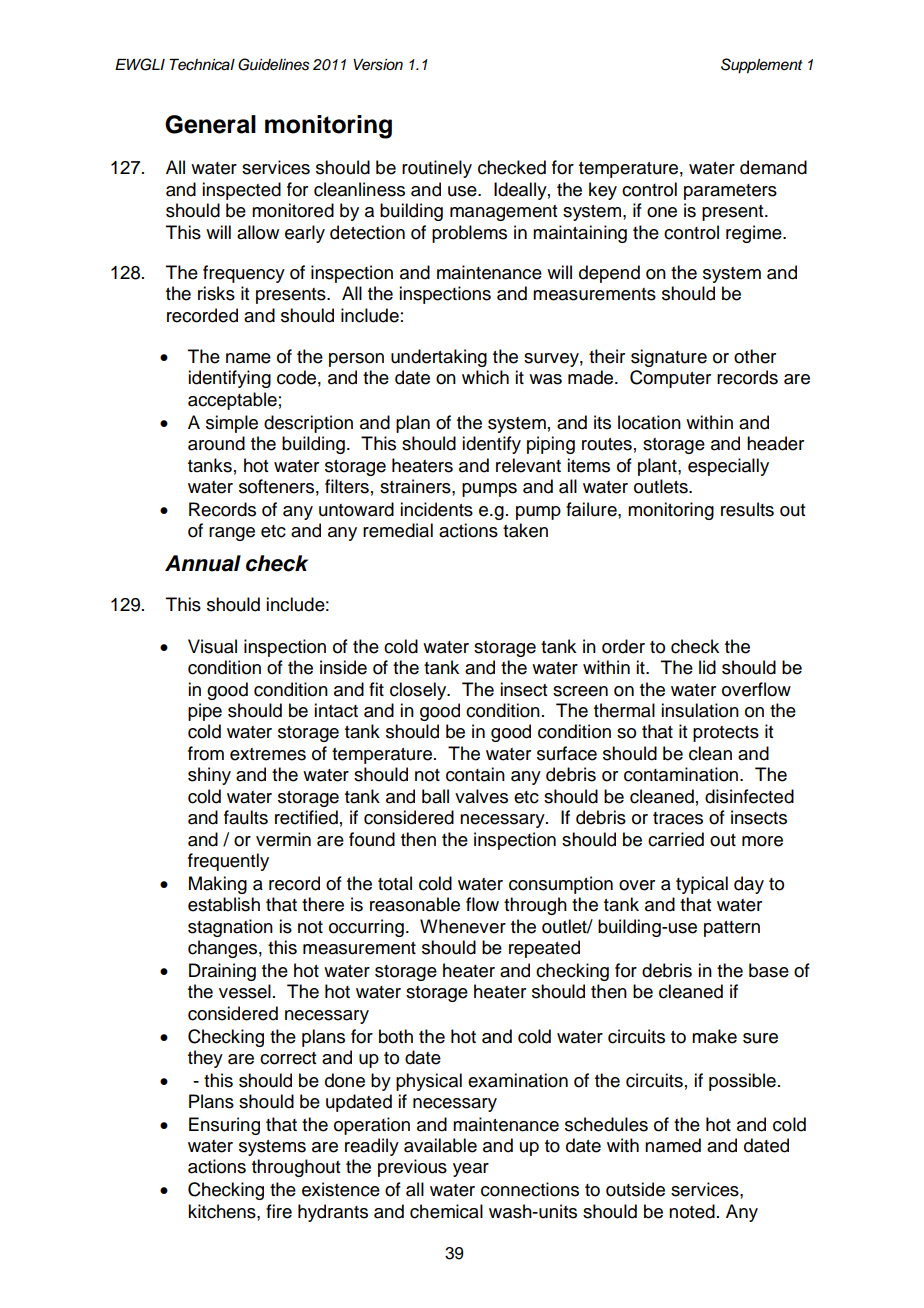 The image size is (924, 1308). I want to click on lid, so click(707, 667).
